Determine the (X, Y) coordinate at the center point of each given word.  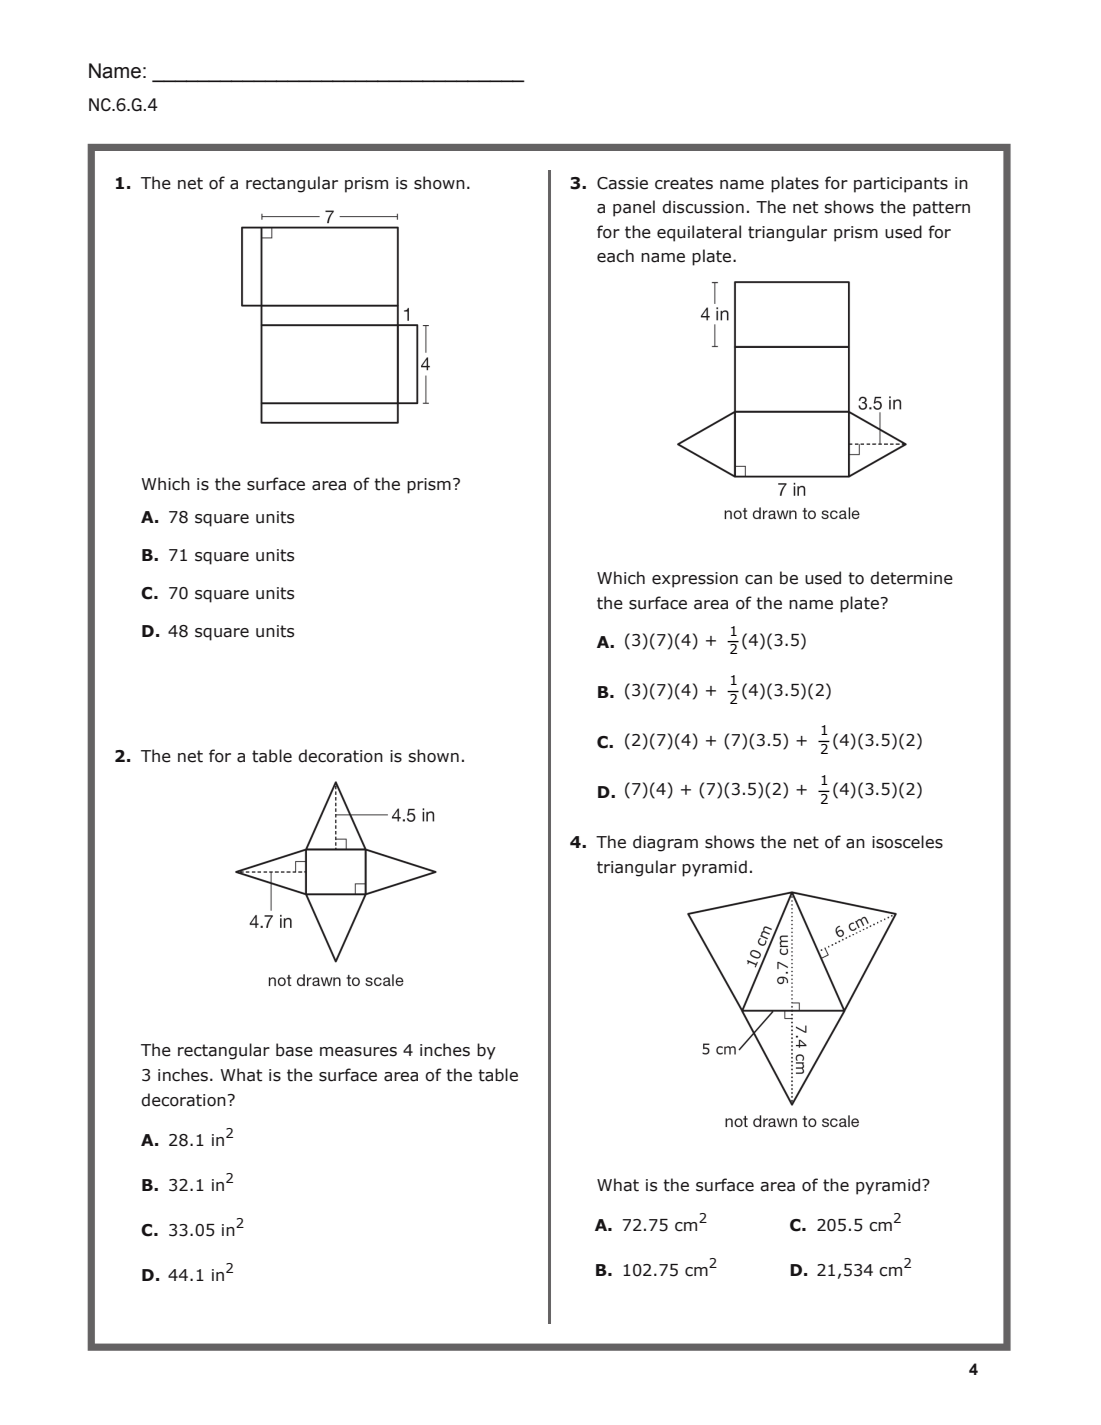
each (615, 256)
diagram (665, 843)
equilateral (699, 233)
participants (901, 185)
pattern (941, 209)
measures (358, 1052)
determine (911, 578)
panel (634, 208)
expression (695, 580)
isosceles (907, 842)
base (294, 1050)
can (758, 580)
